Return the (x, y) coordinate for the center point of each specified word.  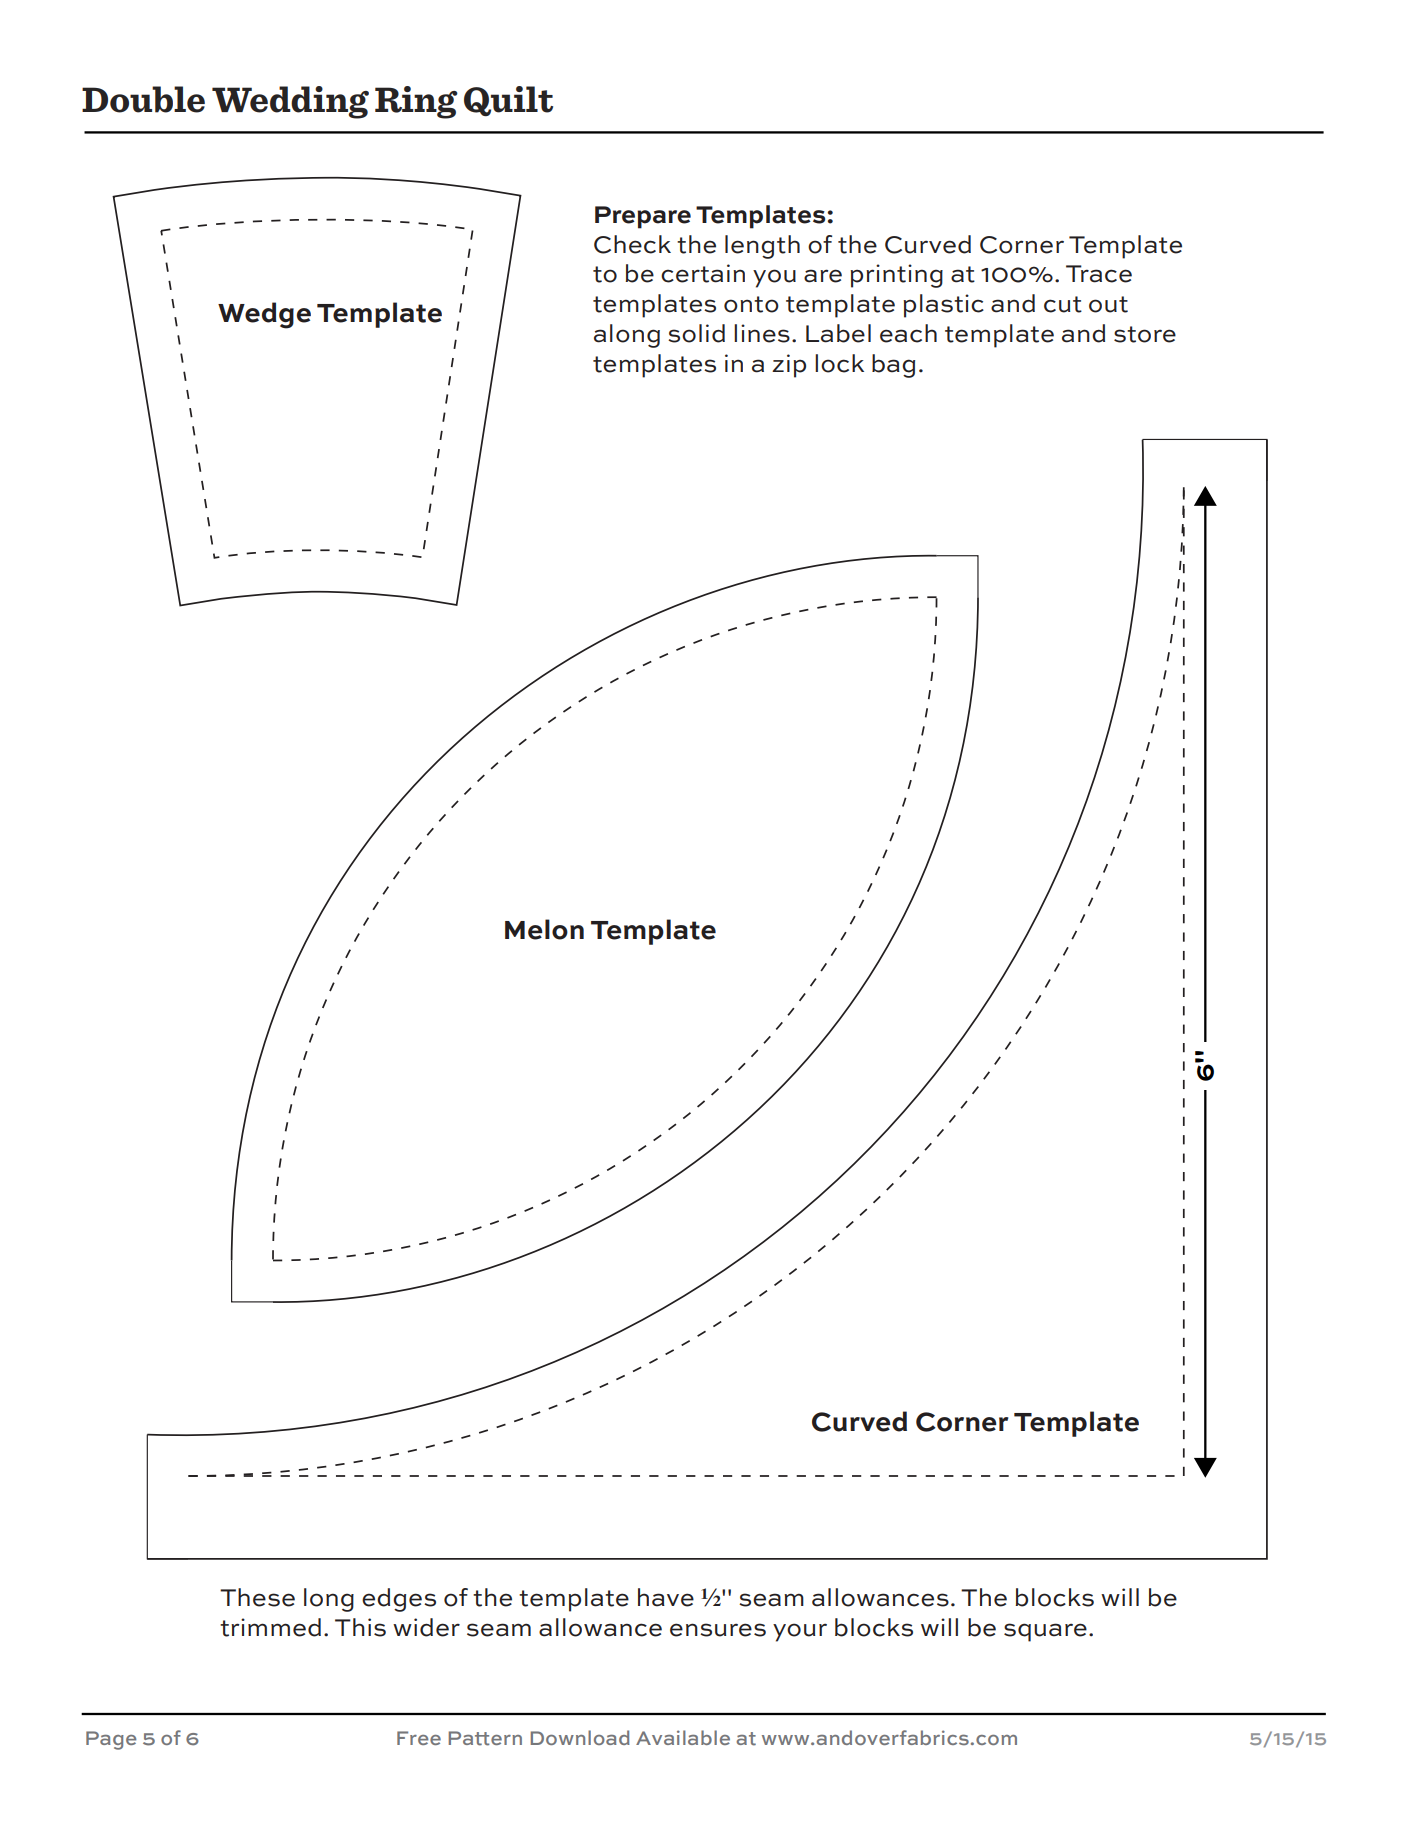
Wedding (290, 102)
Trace (1099, 274)
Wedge (264, 315)
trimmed (270, 1627)
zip (789, 366)
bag (893, 366)
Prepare (643, 217)
